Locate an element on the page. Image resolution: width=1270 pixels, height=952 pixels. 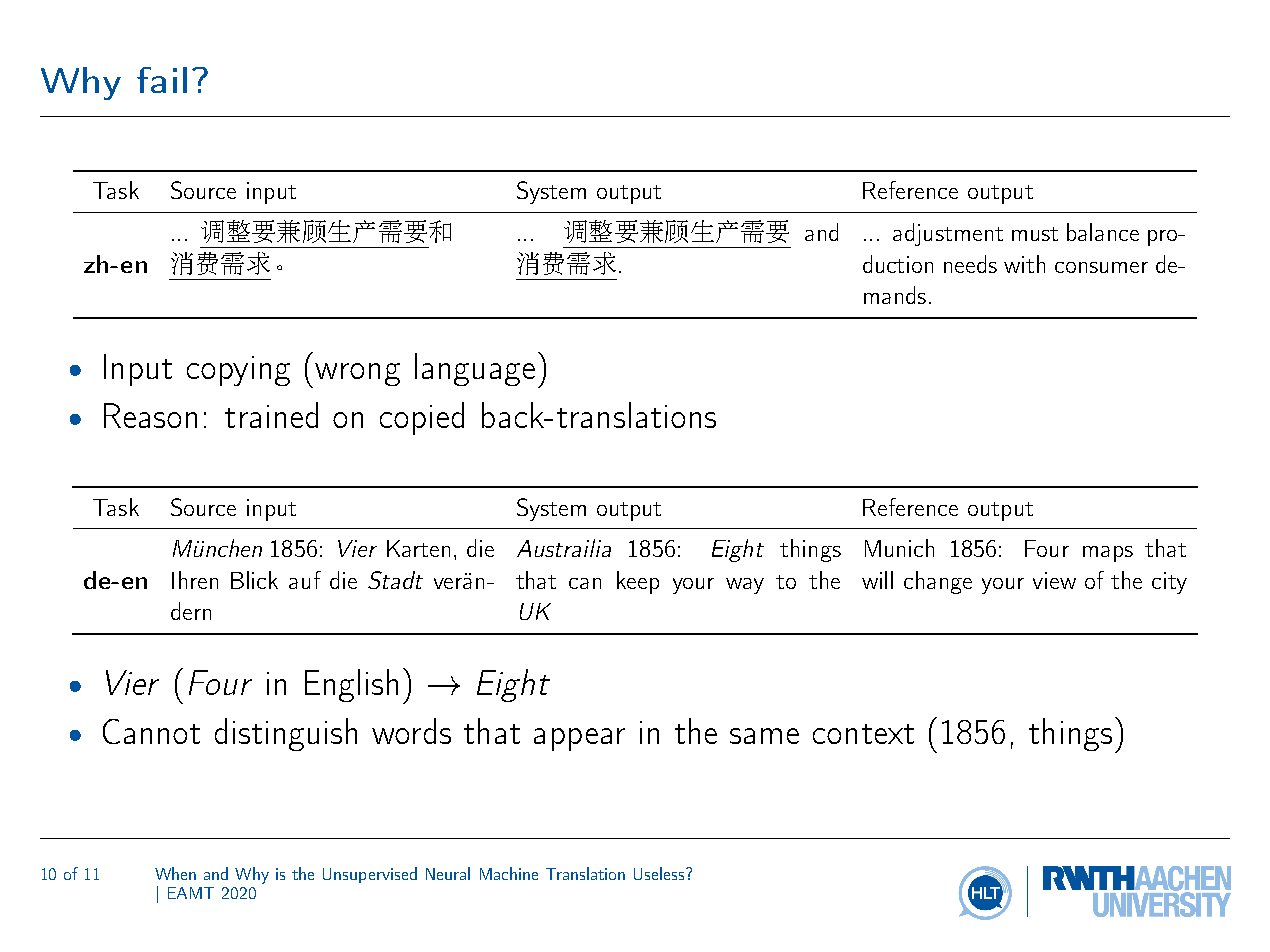
with is located at coordinates (1024, 264).
